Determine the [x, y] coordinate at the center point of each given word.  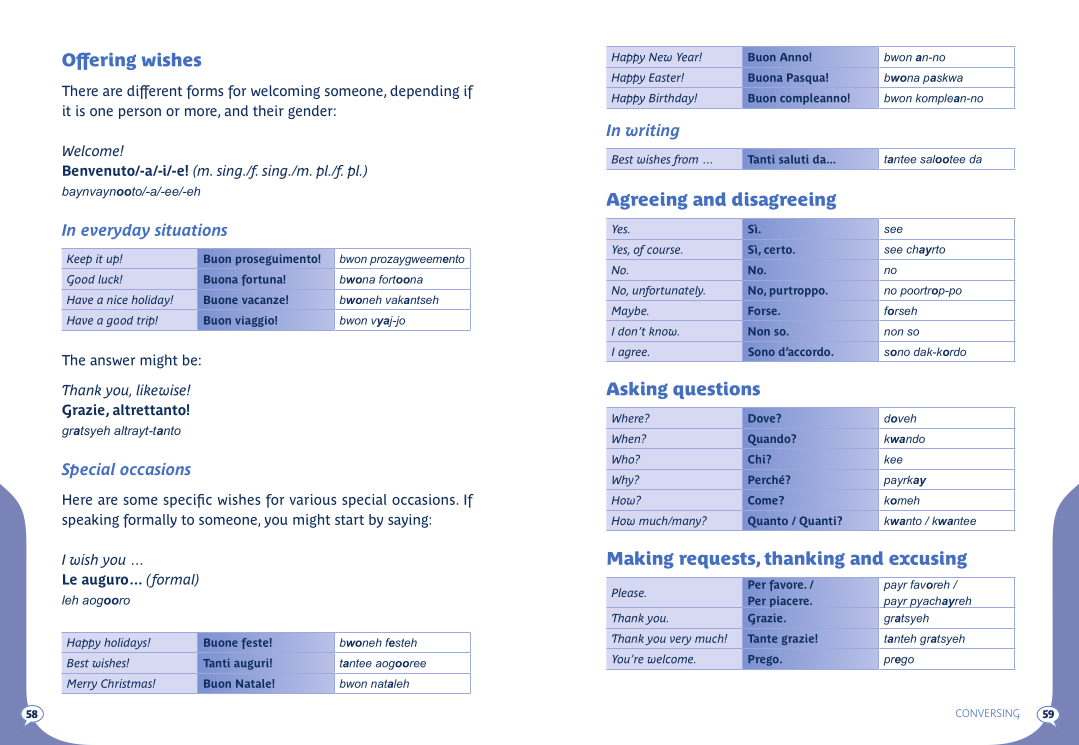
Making [640, 560]
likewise [162, 390]
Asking [637, 390]
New [660, 57]
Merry [82, 684]
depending [424, 92]
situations [191, 229]
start [349, 520]
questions [716, 390]
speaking [90, 521]
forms [205, 92]
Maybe [630, 312]
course [664, 250]
